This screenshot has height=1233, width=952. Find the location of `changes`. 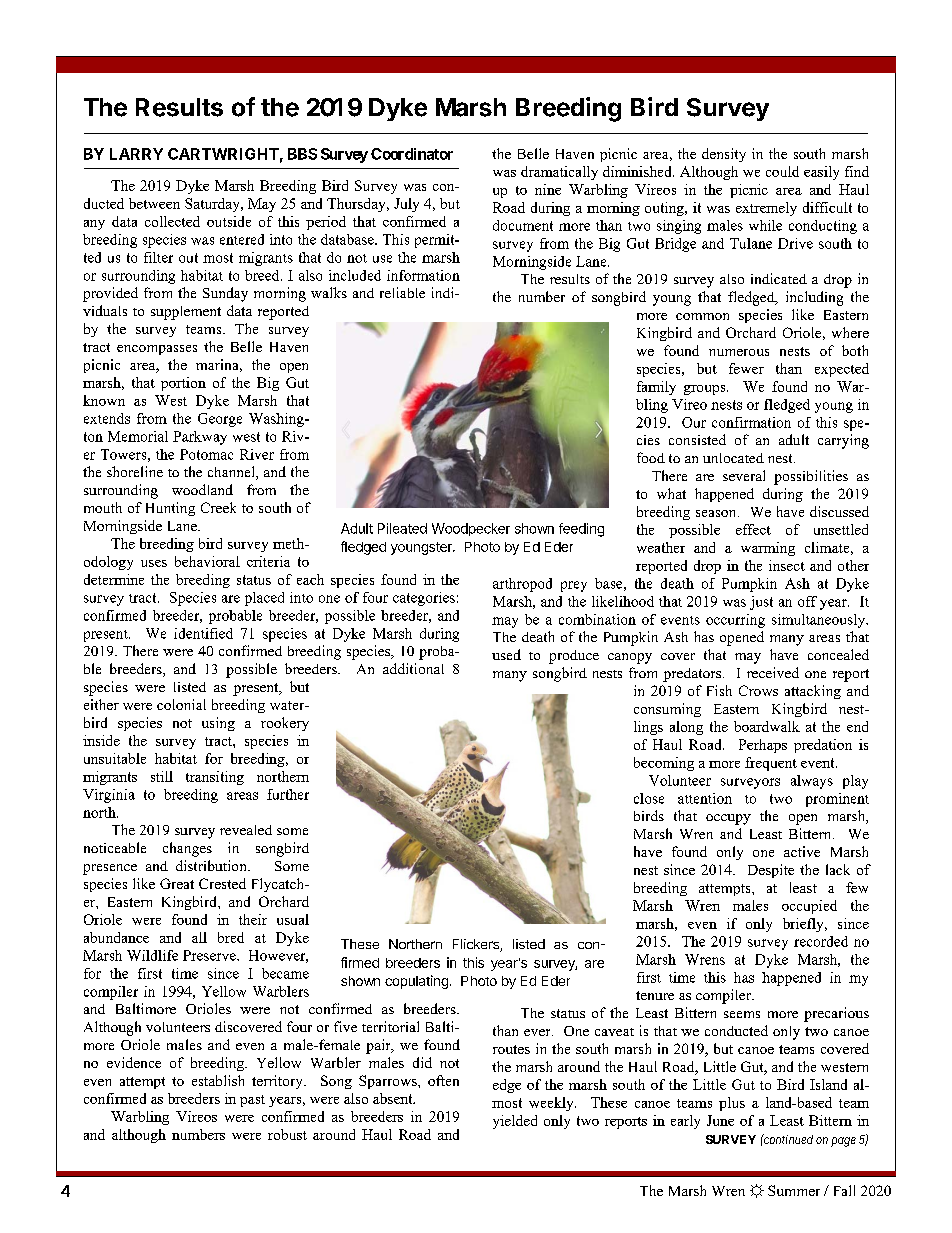

changes is located at coordinates (187, 849).
